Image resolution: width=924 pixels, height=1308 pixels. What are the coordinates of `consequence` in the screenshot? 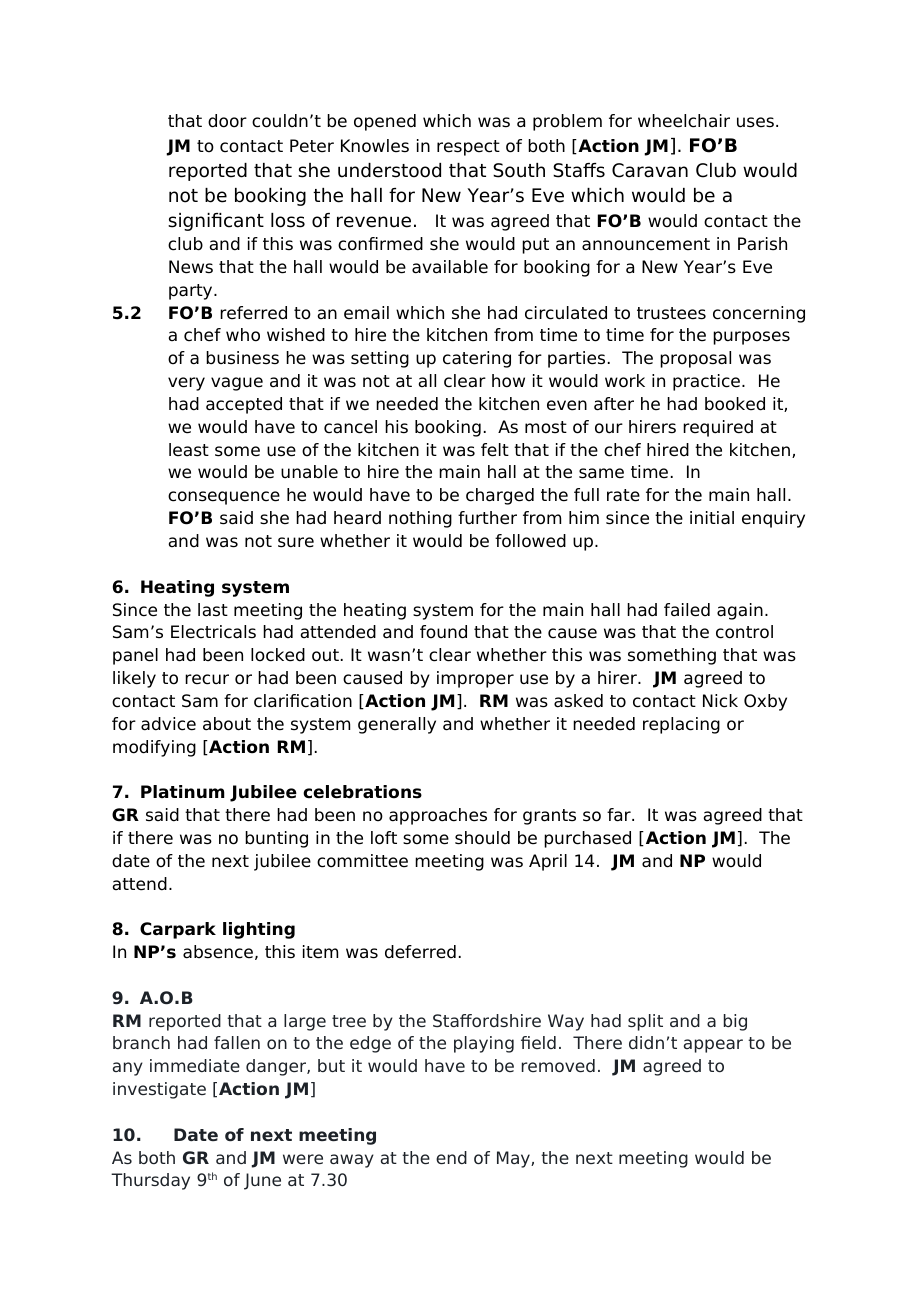 It's located at (224, 498).
